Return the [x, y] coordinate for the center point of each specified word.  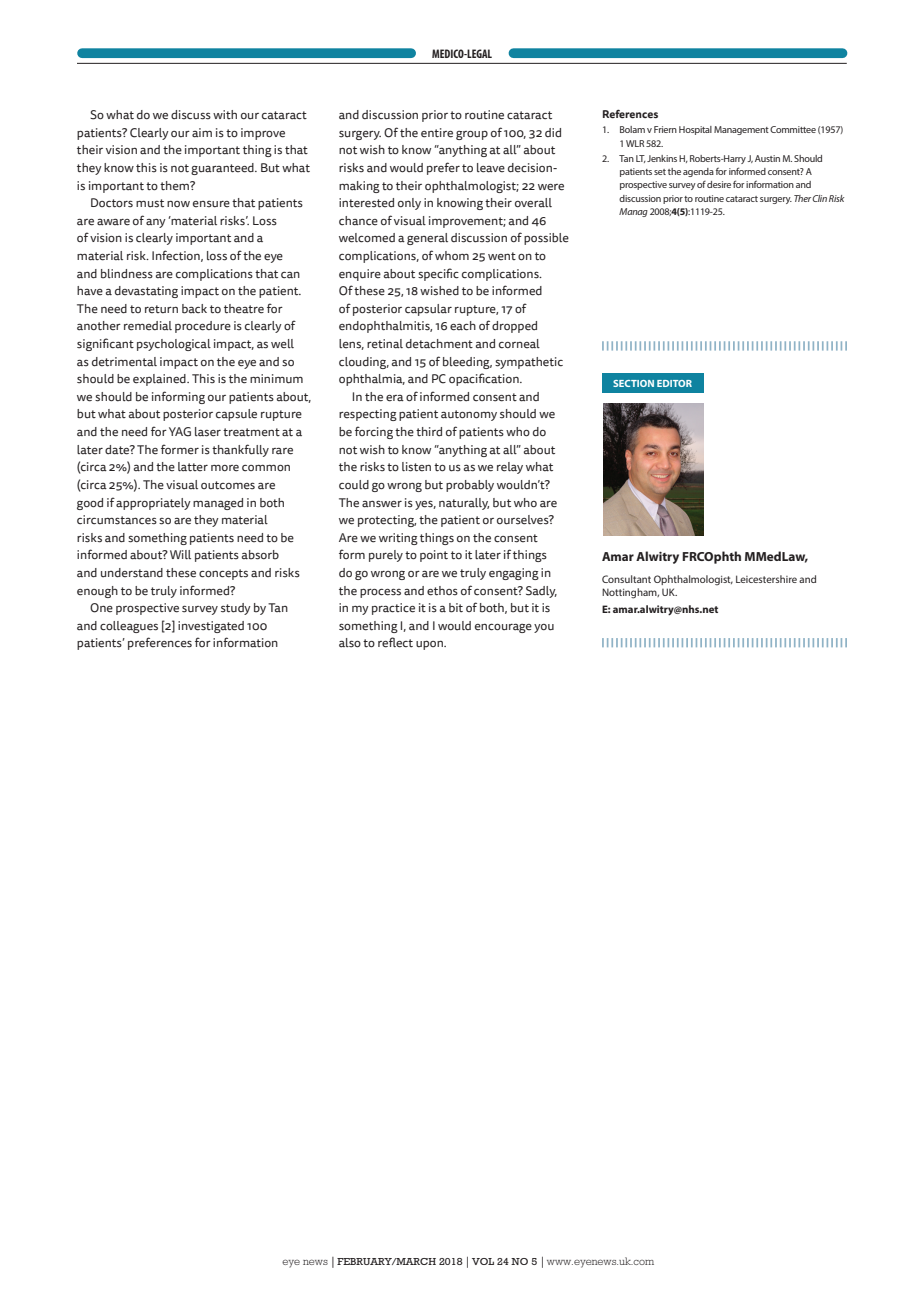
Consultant [626, 579]
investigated [211, 627]
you [544, 628]
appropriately [153, 504]
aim [202, 133]
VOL [483, 1261]
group [472, 135]
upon [430, 645]
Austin [767, 158]
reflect [395, 642]
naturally [464, 504]
